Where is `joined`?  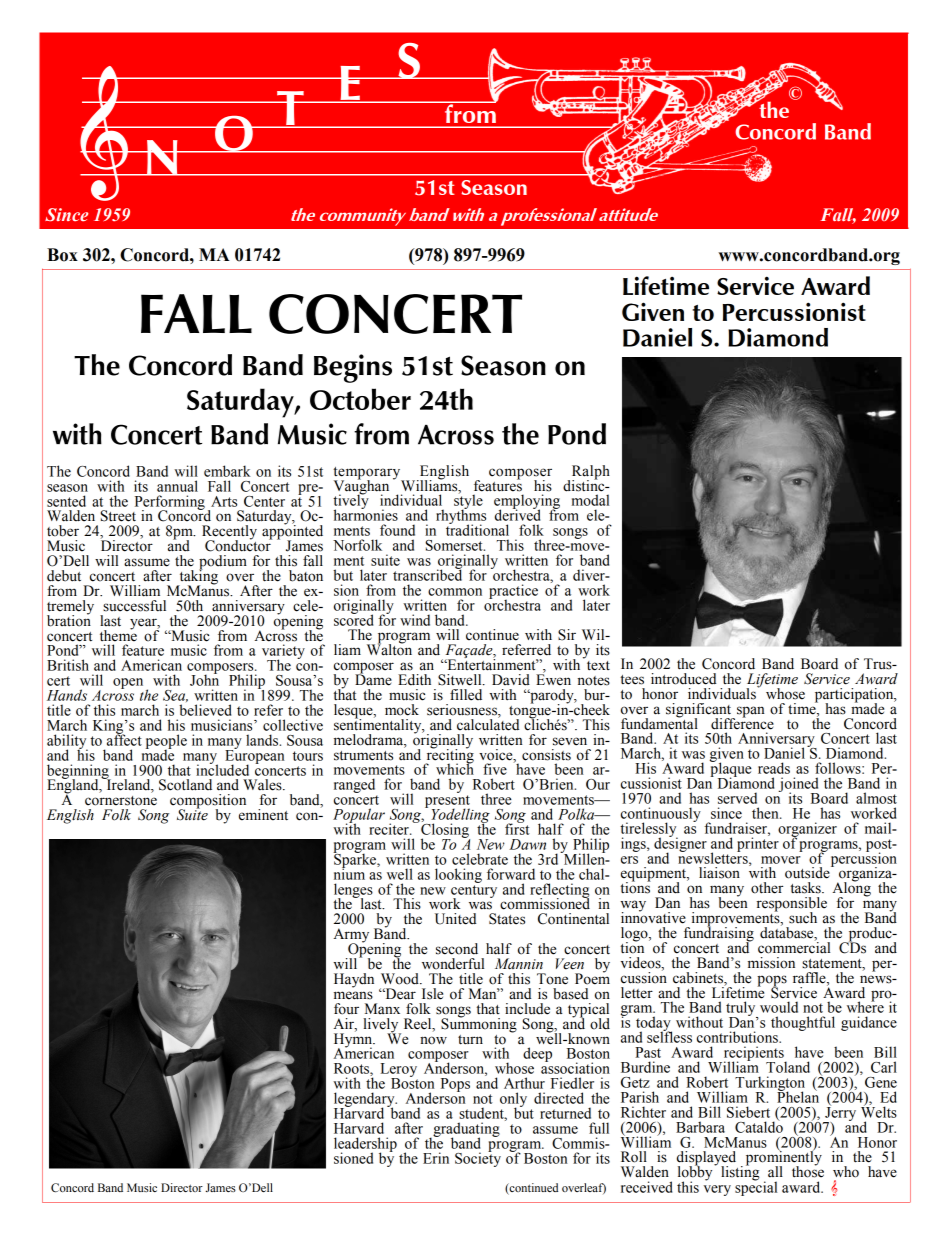
joined is located at coordinates (798, 785).
